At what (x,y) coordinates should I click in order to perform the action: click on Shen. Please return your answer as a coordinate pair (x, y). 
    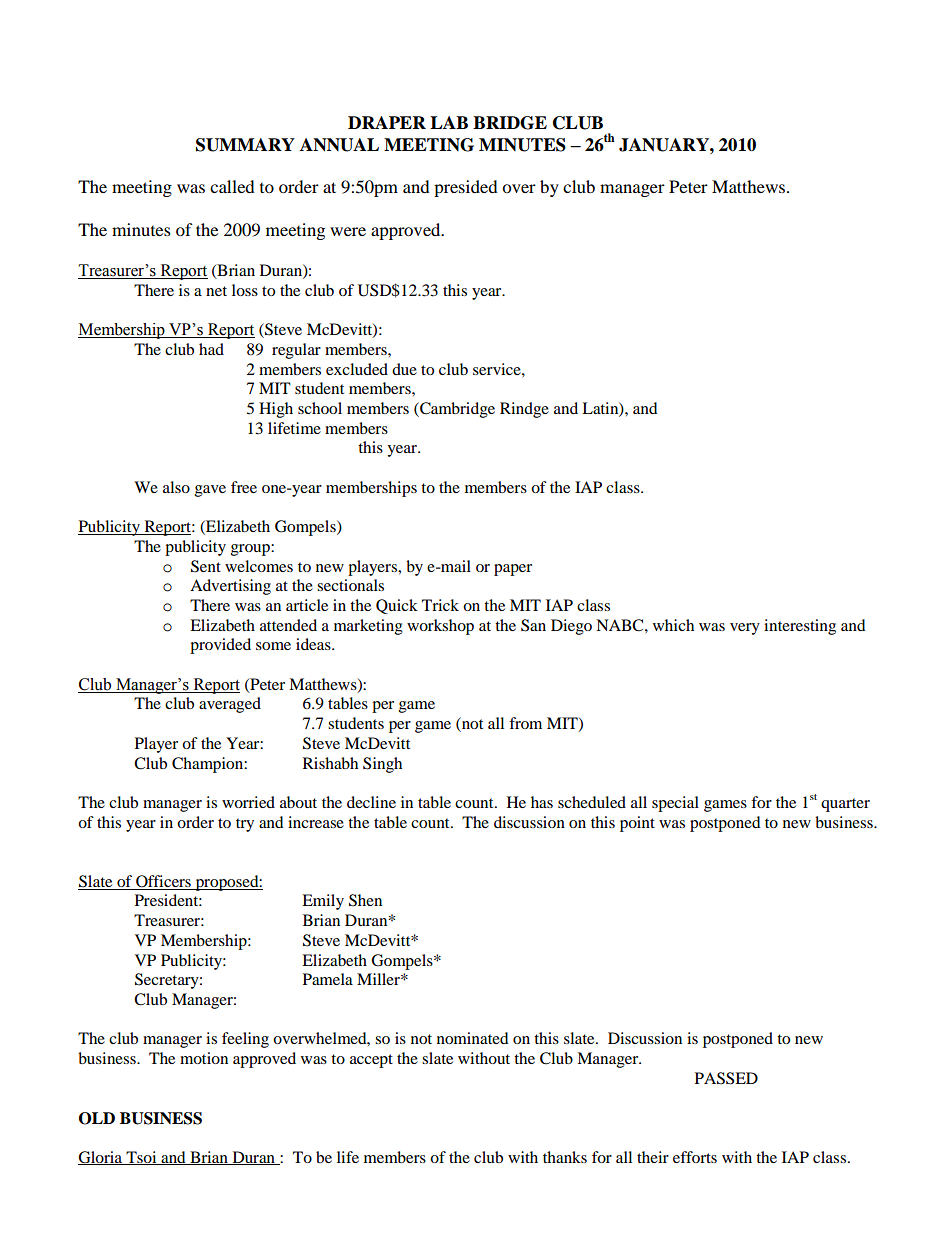
    Looking at the image, I should click on (365, 900).
